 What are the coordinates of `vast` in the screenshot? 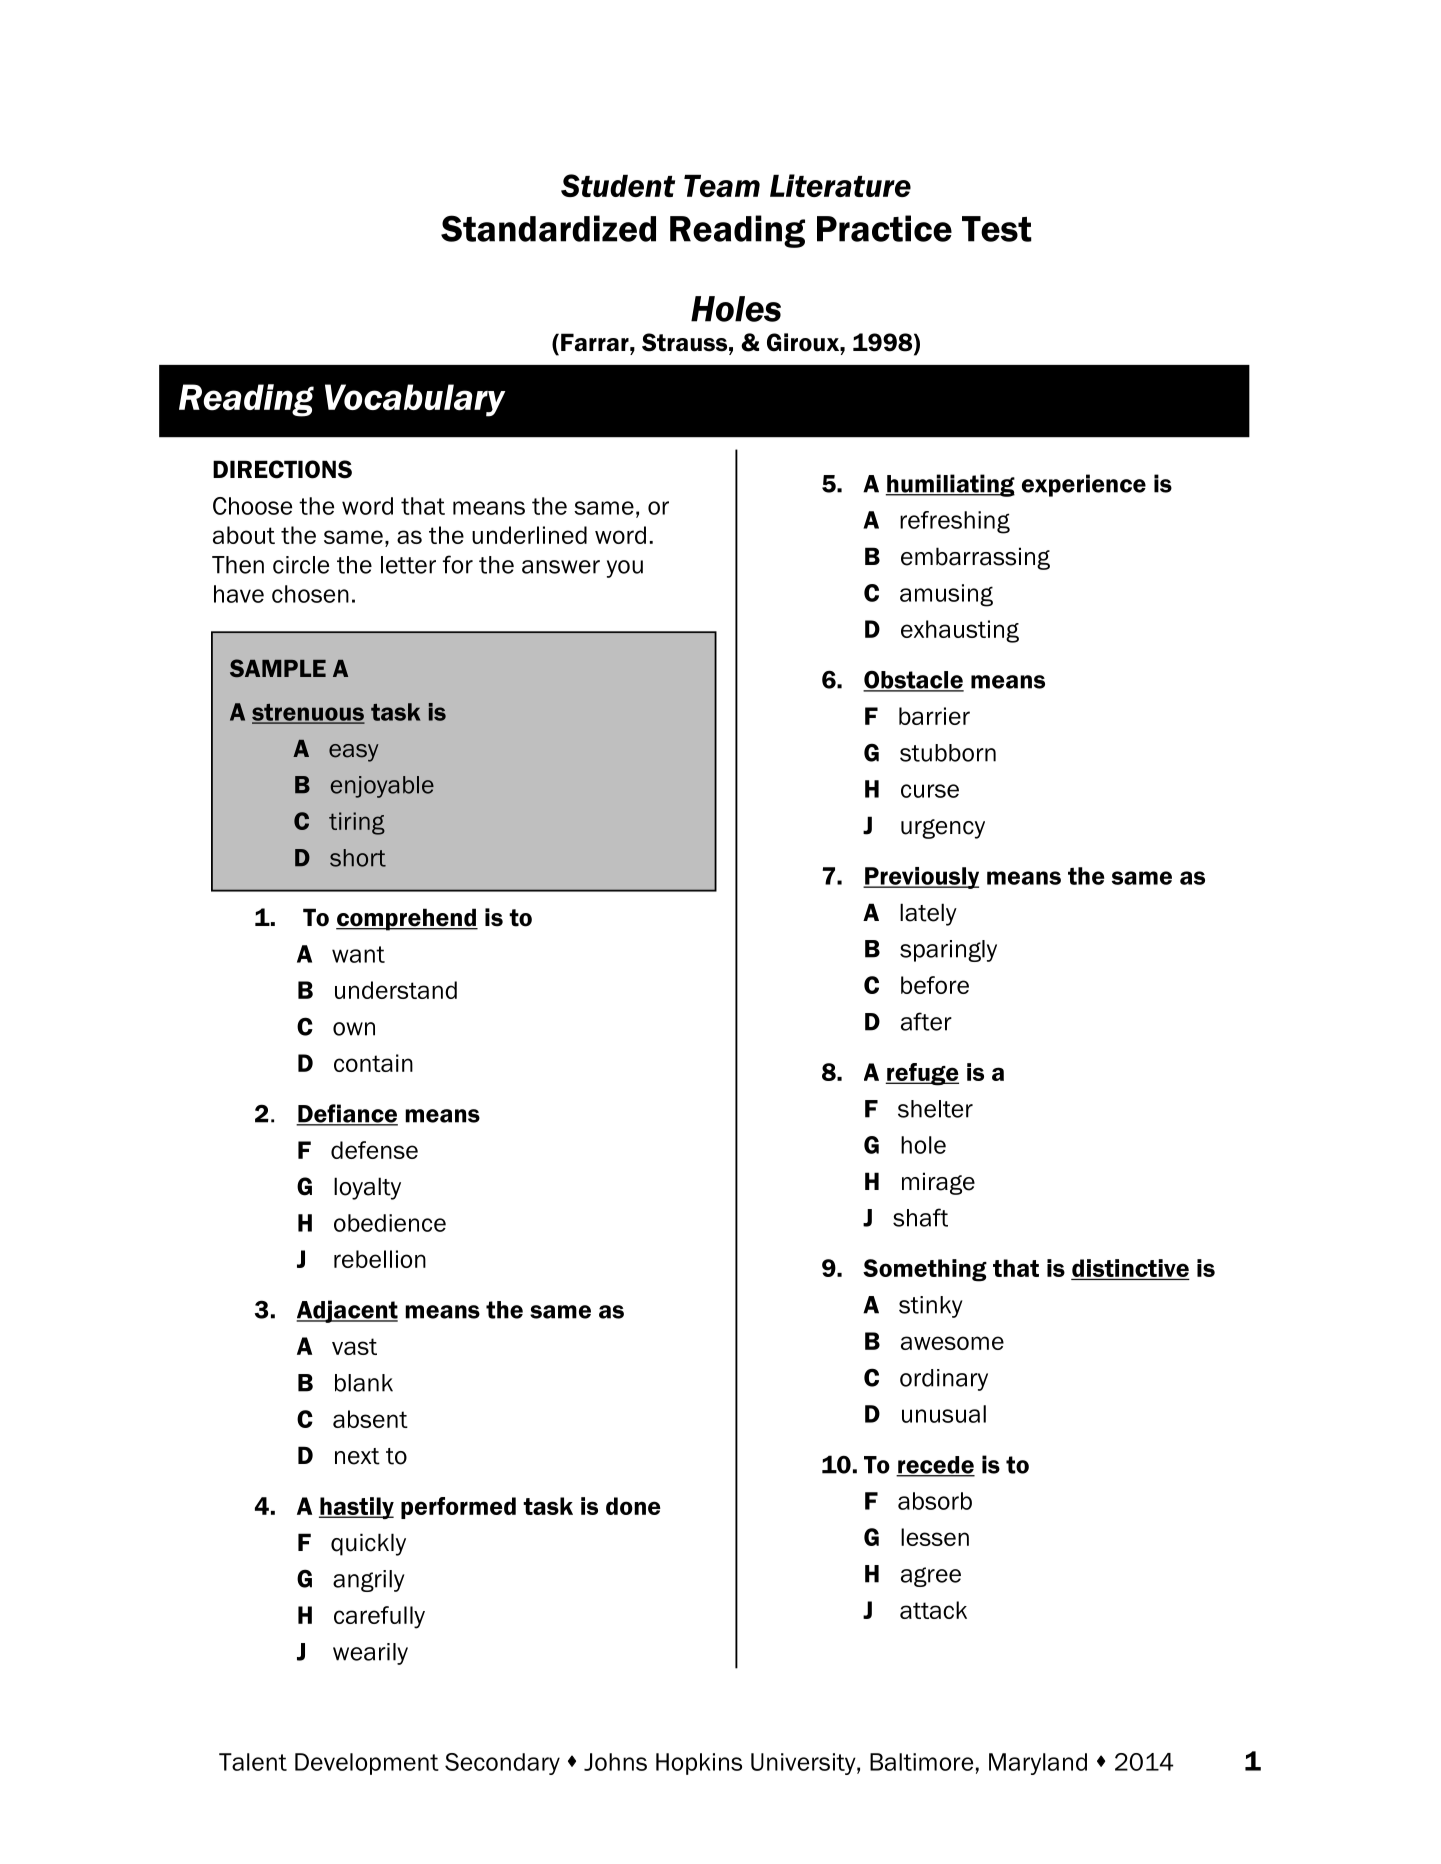 It's located at (354, 1346).
